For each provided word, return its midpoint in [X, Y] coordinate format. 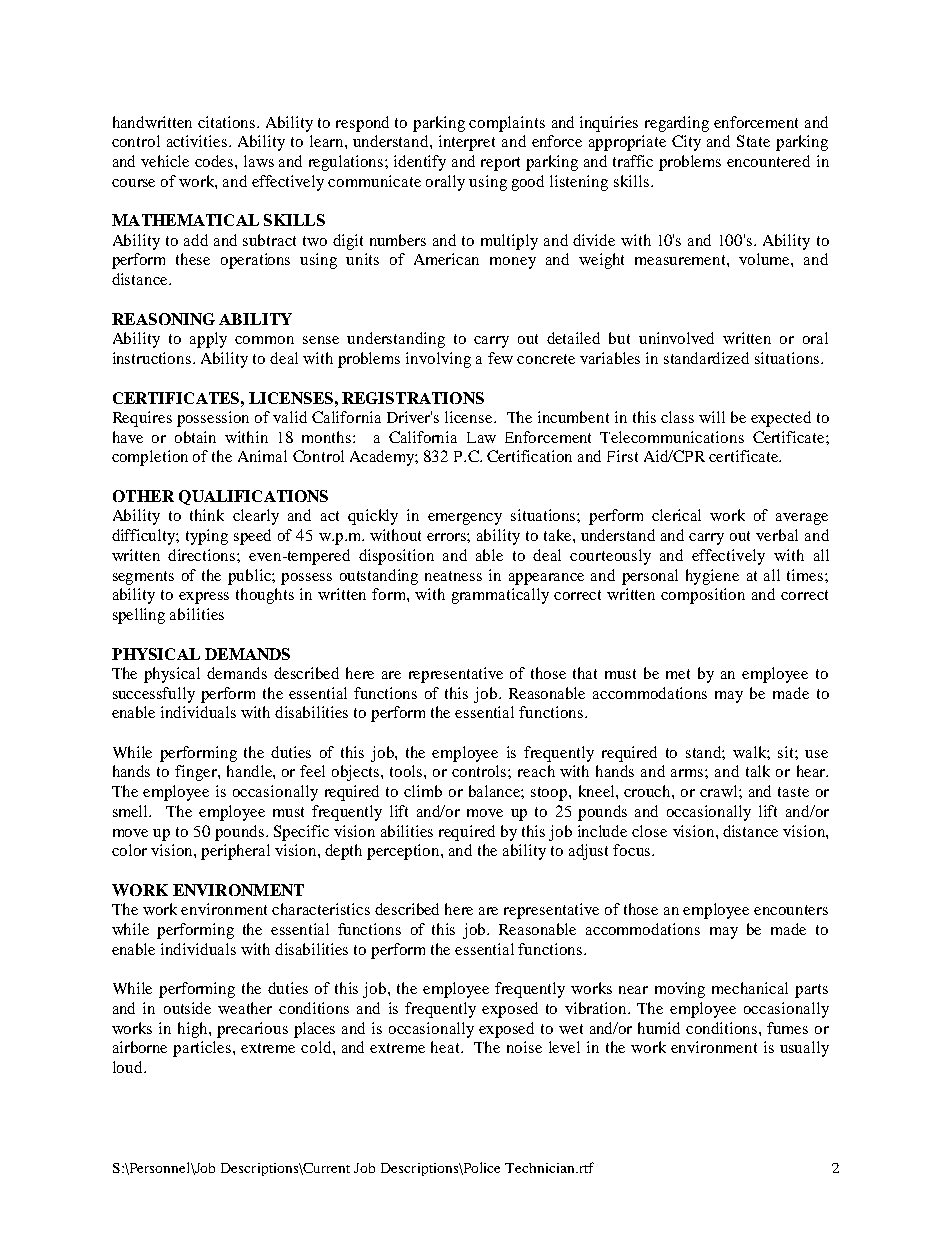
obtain [195, 437]
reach [536, 771]
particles [203, 1049]
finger [197, 773]
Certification [529, 456]
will [712, 417]
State [753, 141]
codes [215, 161]
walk [751, 753]
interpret [467, 143]
